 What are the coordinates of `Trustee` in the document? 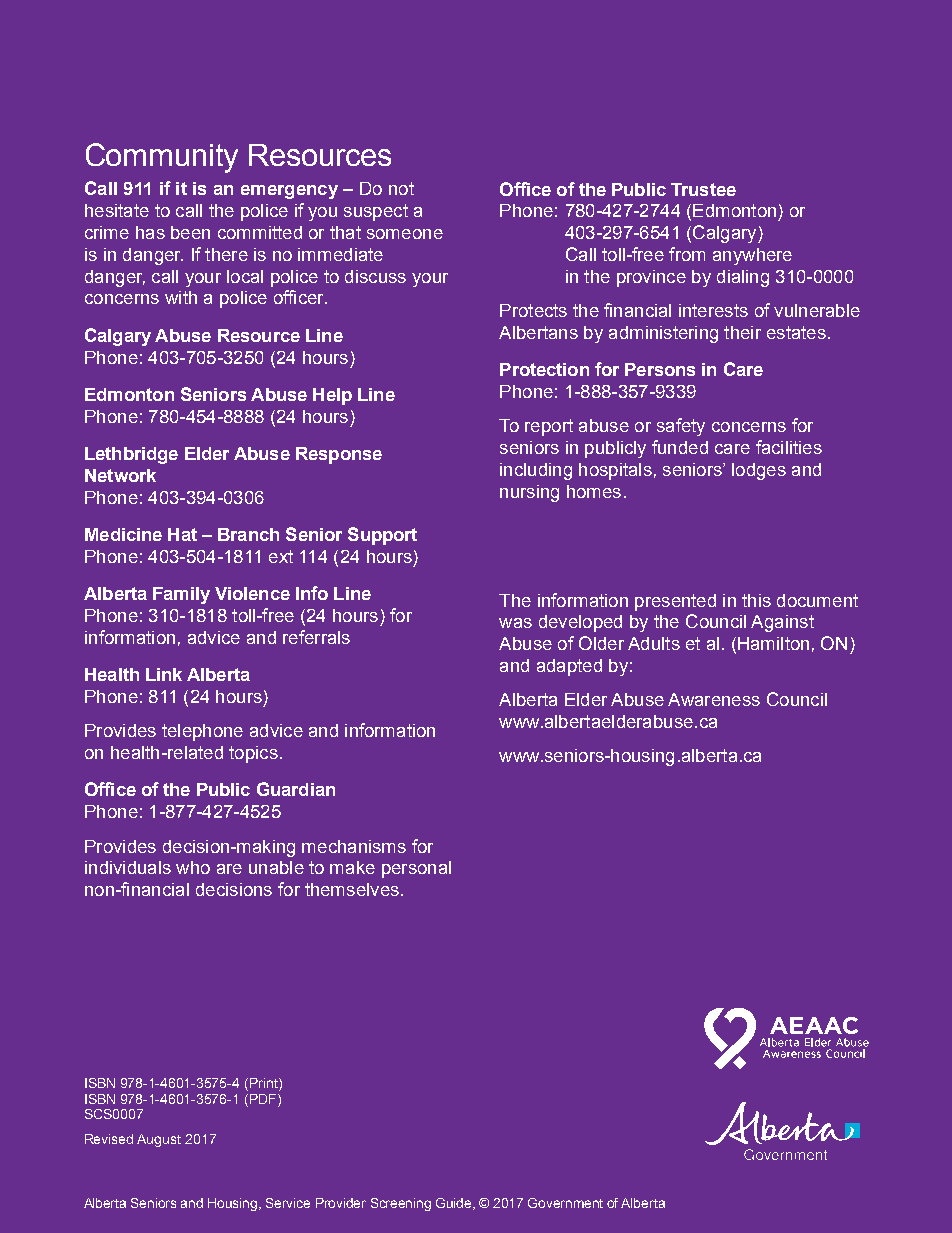 It's located at (703, 189).
